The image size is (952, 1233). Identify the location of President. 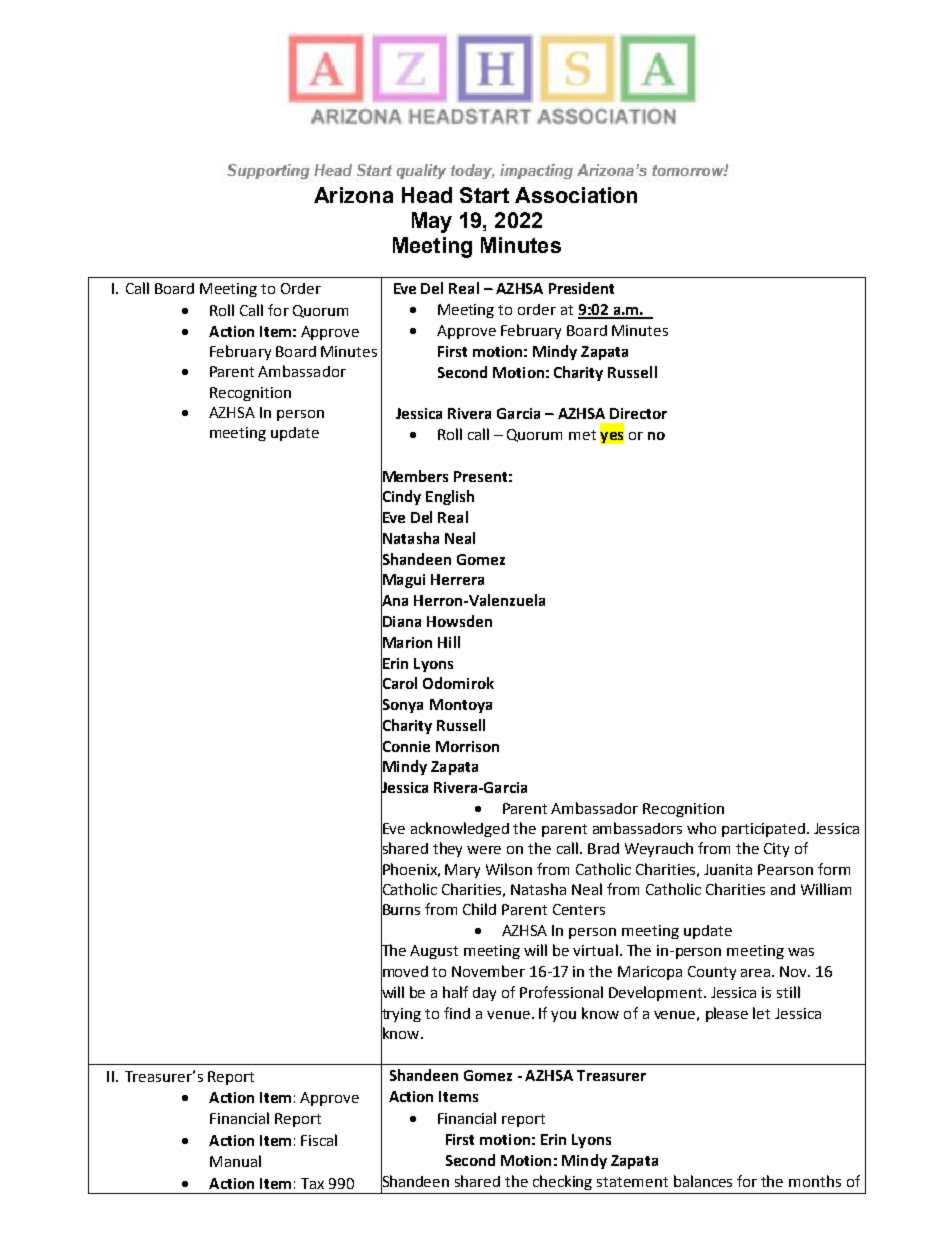
(581, 288).
